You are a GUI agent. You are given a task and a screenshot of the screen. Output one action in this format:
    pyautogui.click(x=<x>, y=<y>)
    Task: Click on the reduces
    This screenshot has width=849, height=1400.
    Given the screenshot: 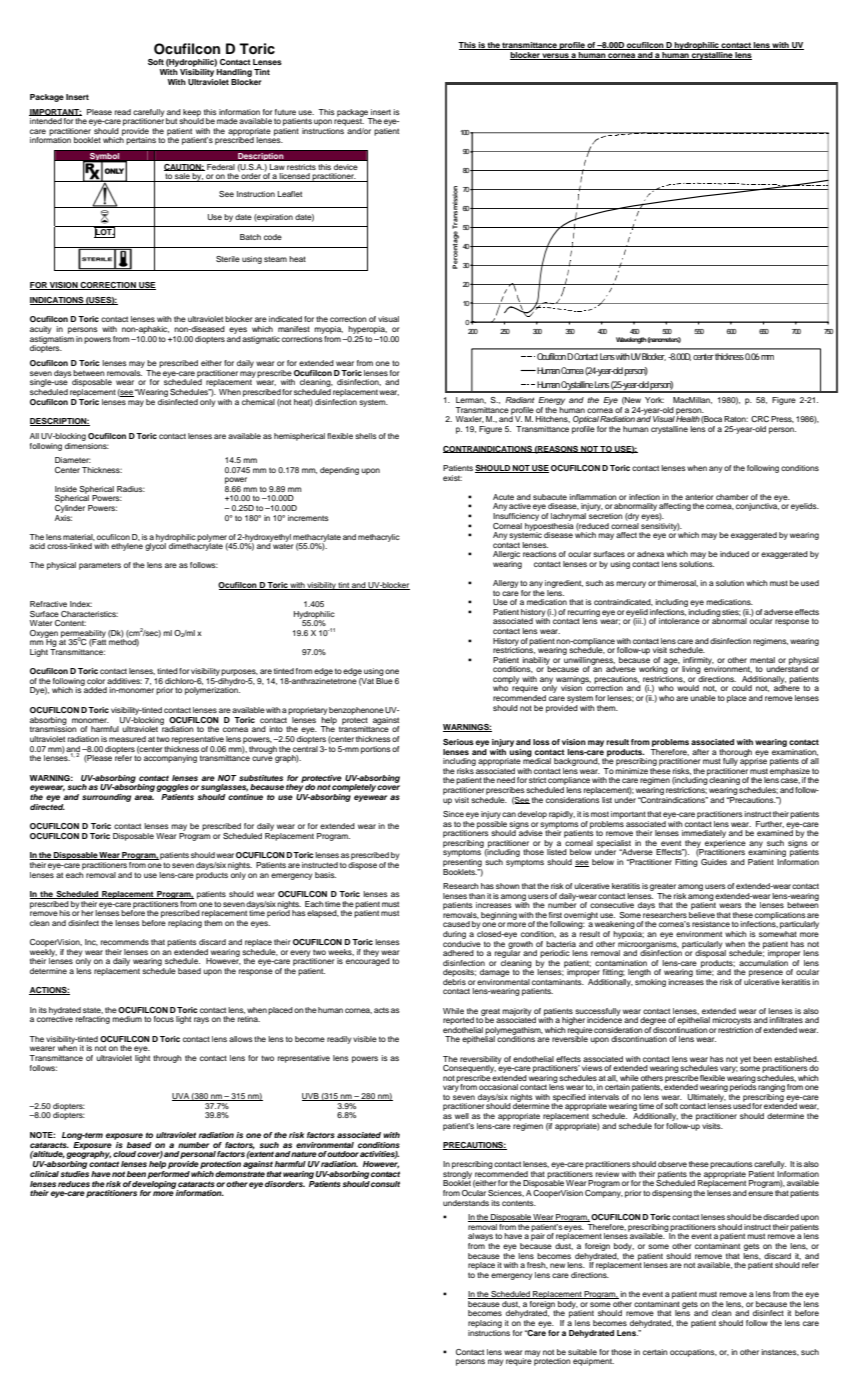 What is the action you would take?
    pyautogui.click(x=74, y=1184)
